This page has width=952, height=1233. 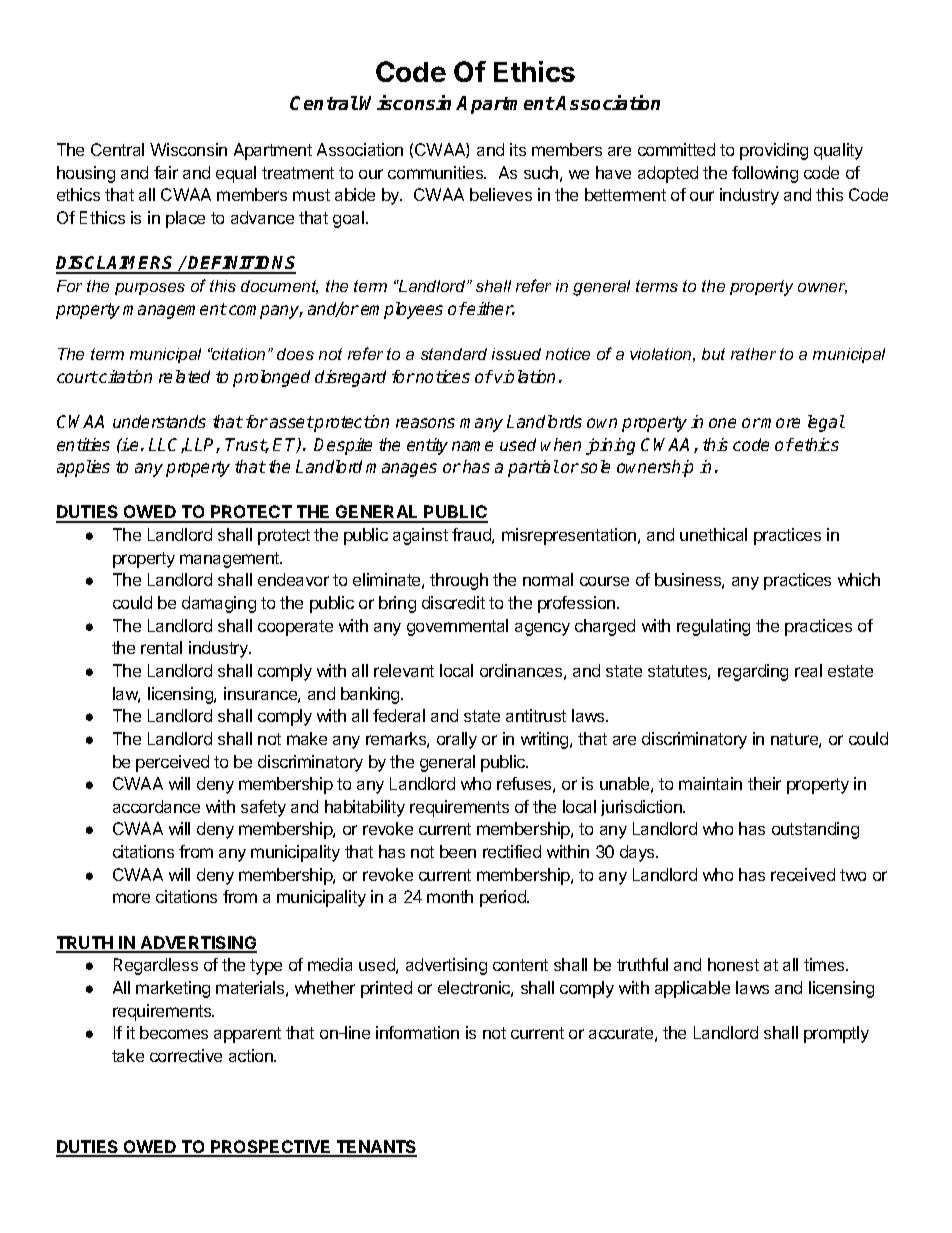 I want to click on communities, so click(x=437, y=172).
